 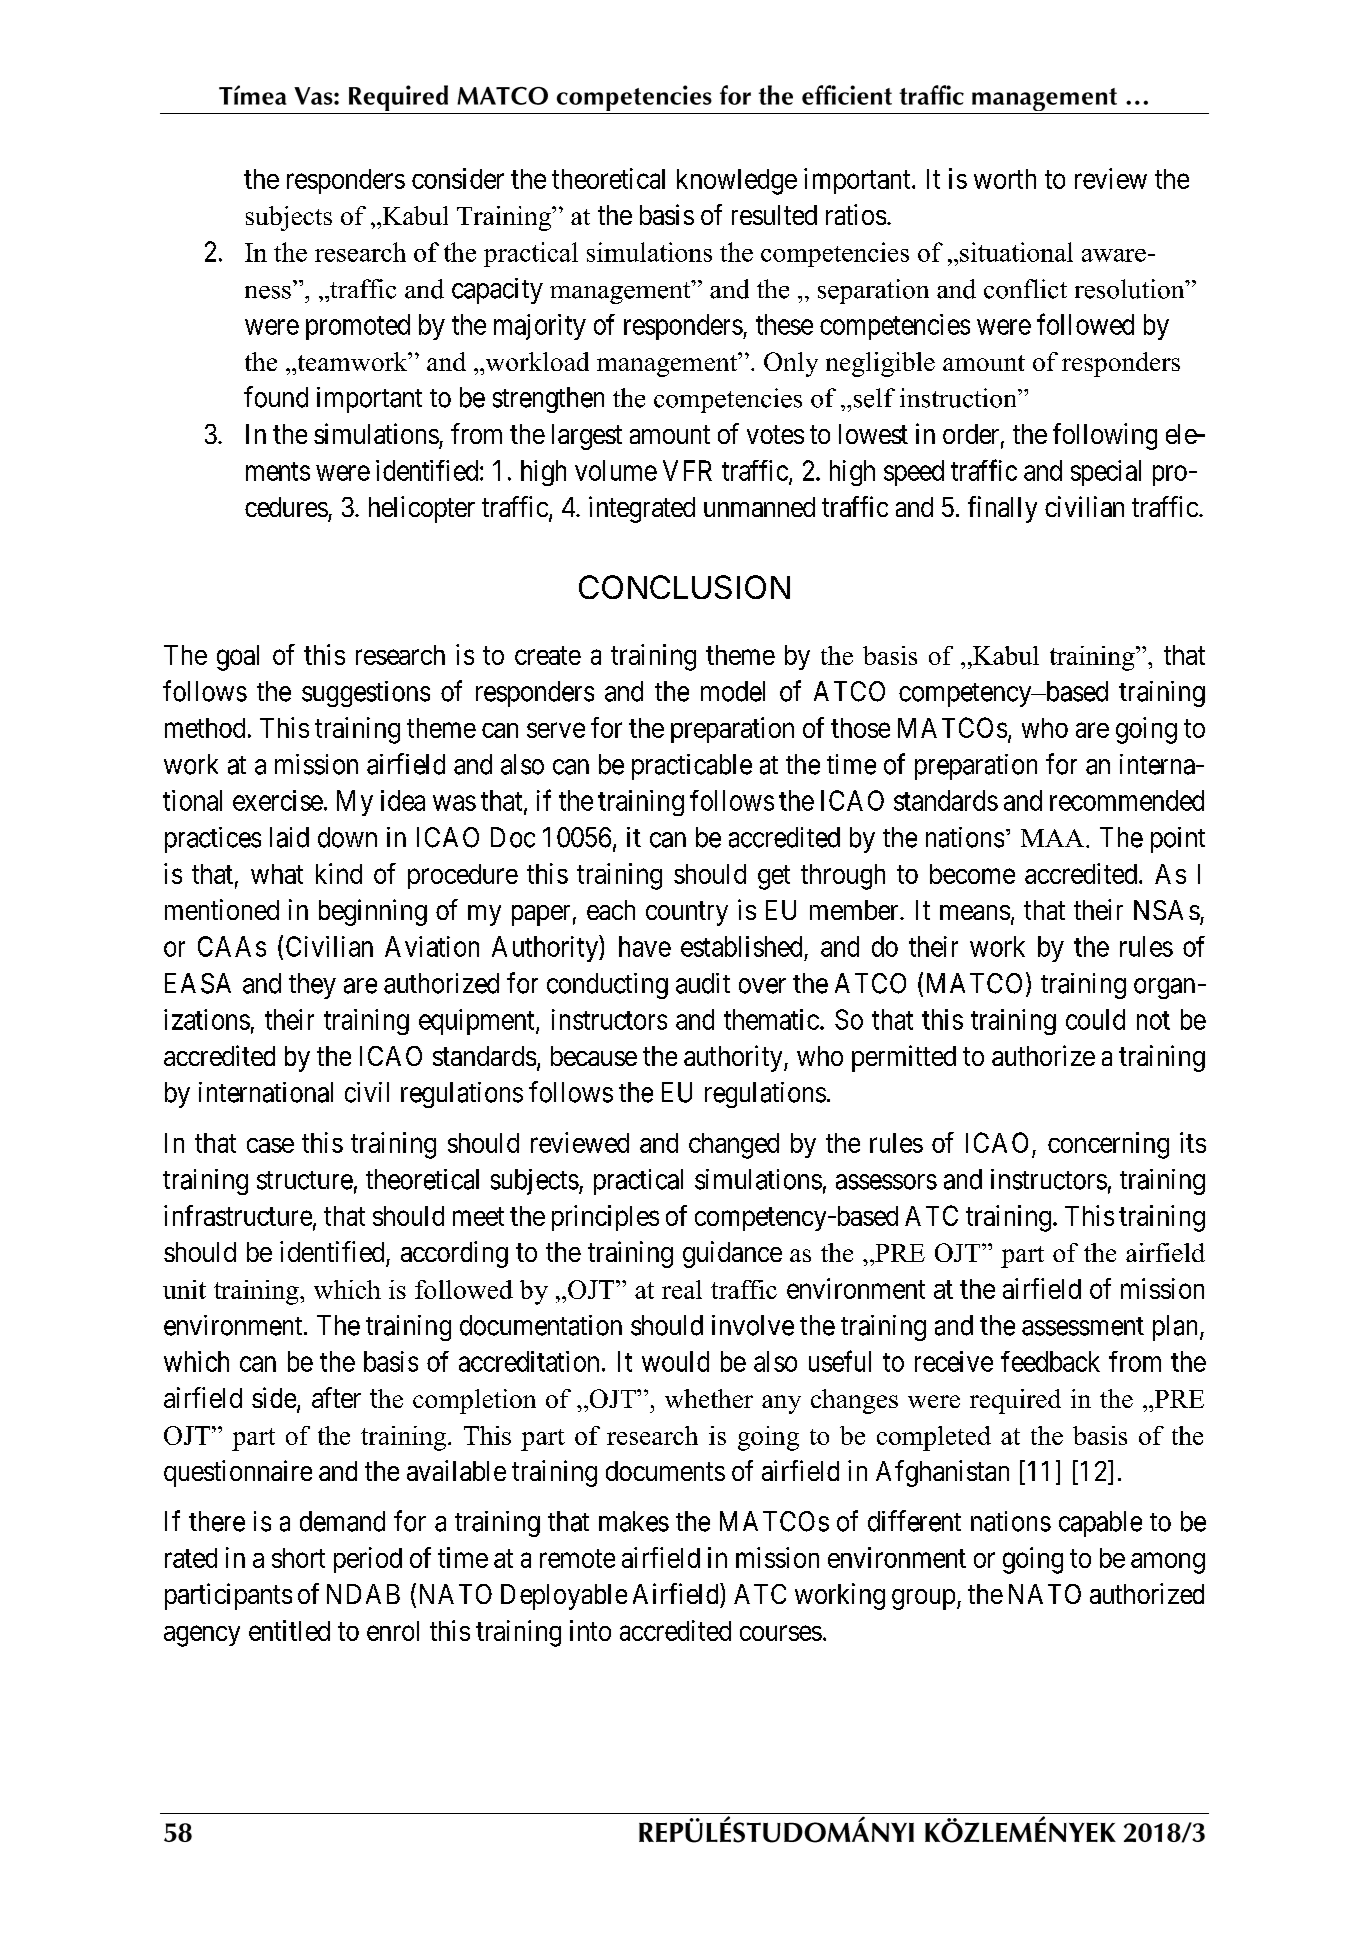 What do you see at coordinates (687, 914) in the page?
I see `country` at bounding box center [687, 914].
